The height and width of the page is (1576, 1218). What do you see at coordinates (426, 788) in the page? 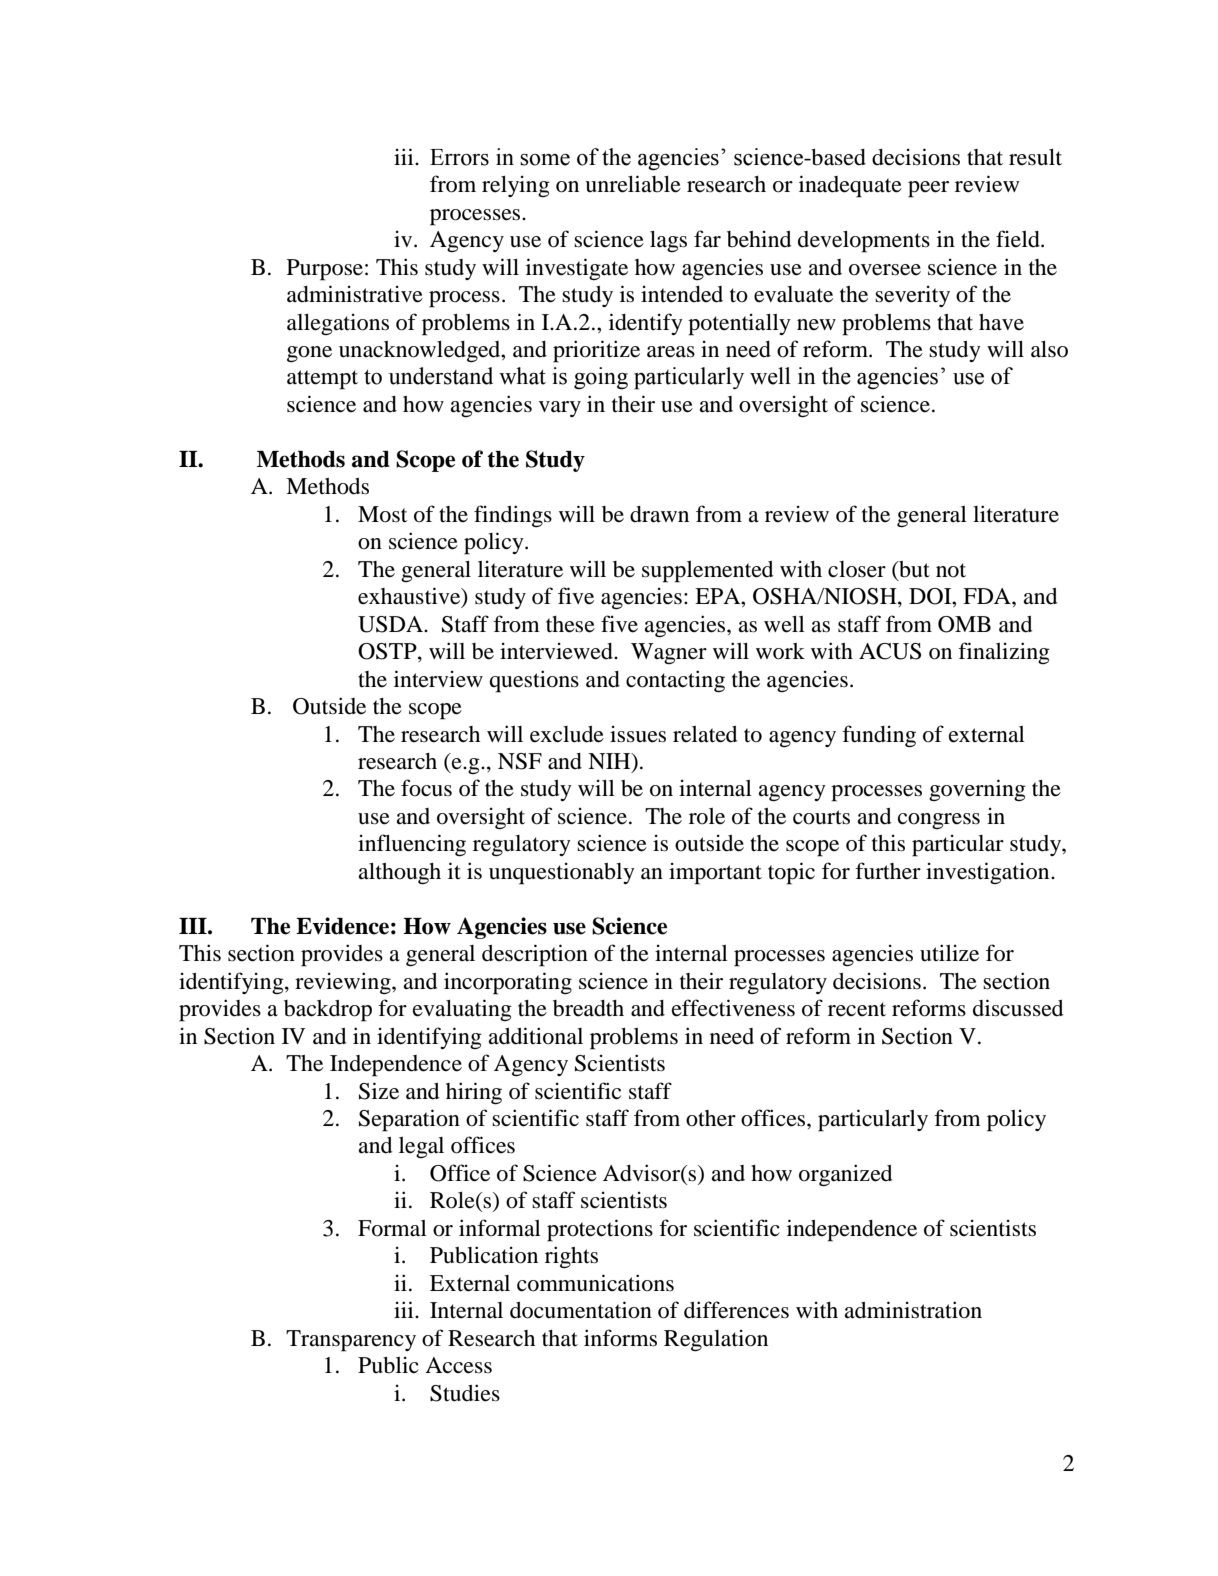
I see `focus` at bounding box center [426, 788].
